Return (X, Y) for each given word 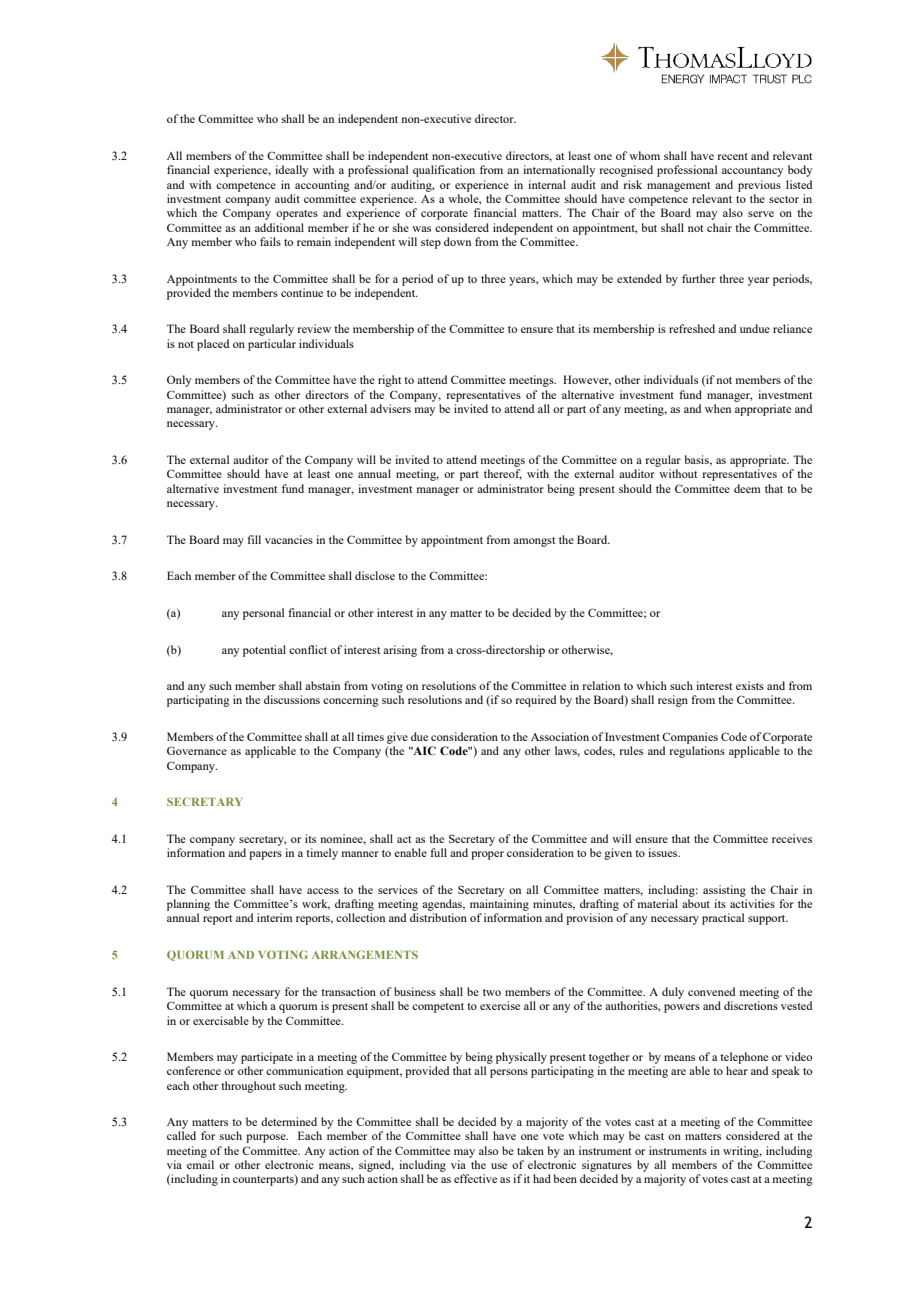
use (499, 1166)
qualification (444, 171)
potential (264, 651)
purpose (267, 1138)
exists (750, 685)
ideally (291, 171)
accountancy (752, 172)
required (535, 701)
